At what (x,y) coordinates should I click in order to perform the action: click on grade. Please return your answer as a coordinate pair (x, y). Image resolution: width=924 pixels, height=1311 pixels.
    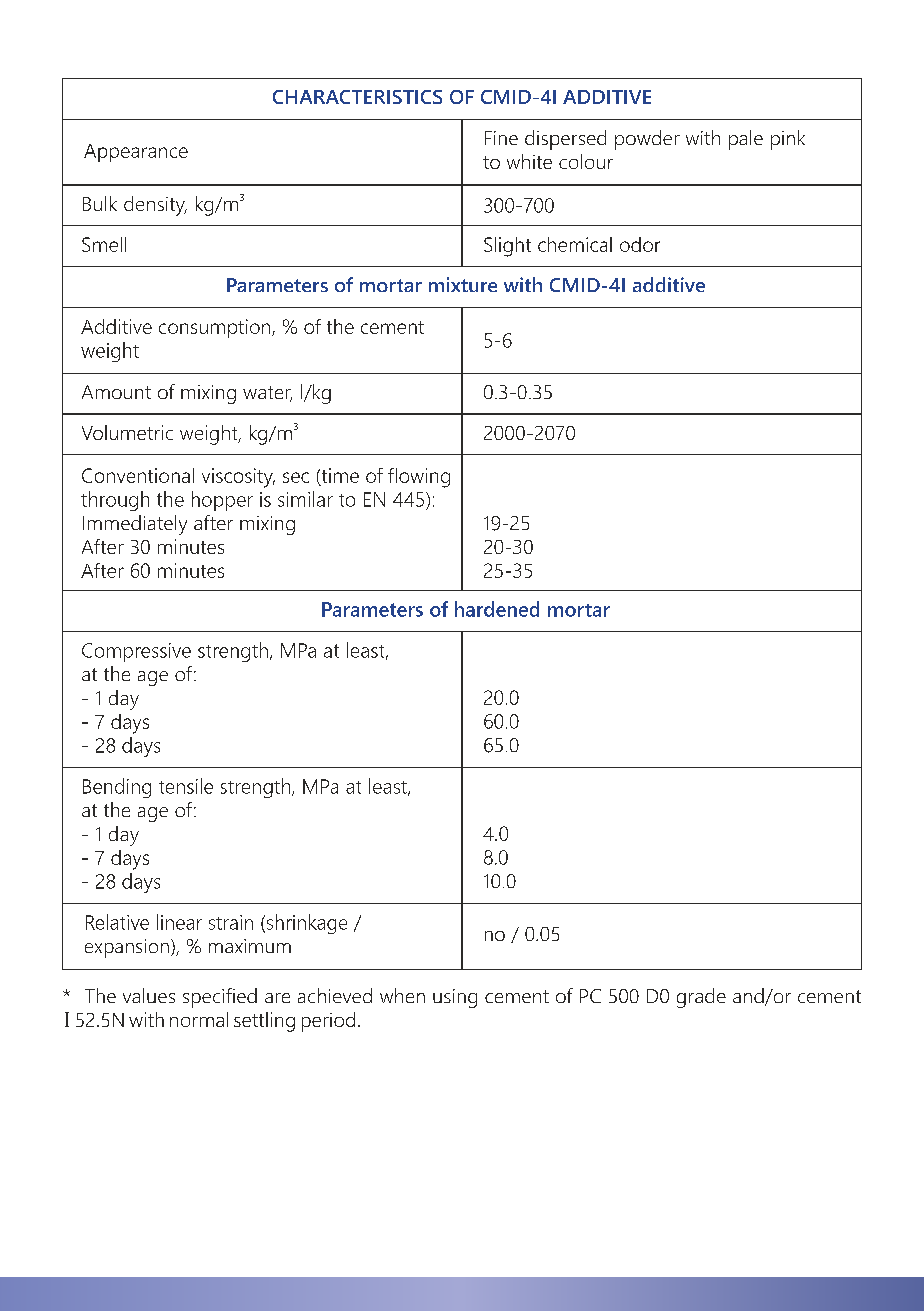
    Looking at the image, I should click on (701, 998).
